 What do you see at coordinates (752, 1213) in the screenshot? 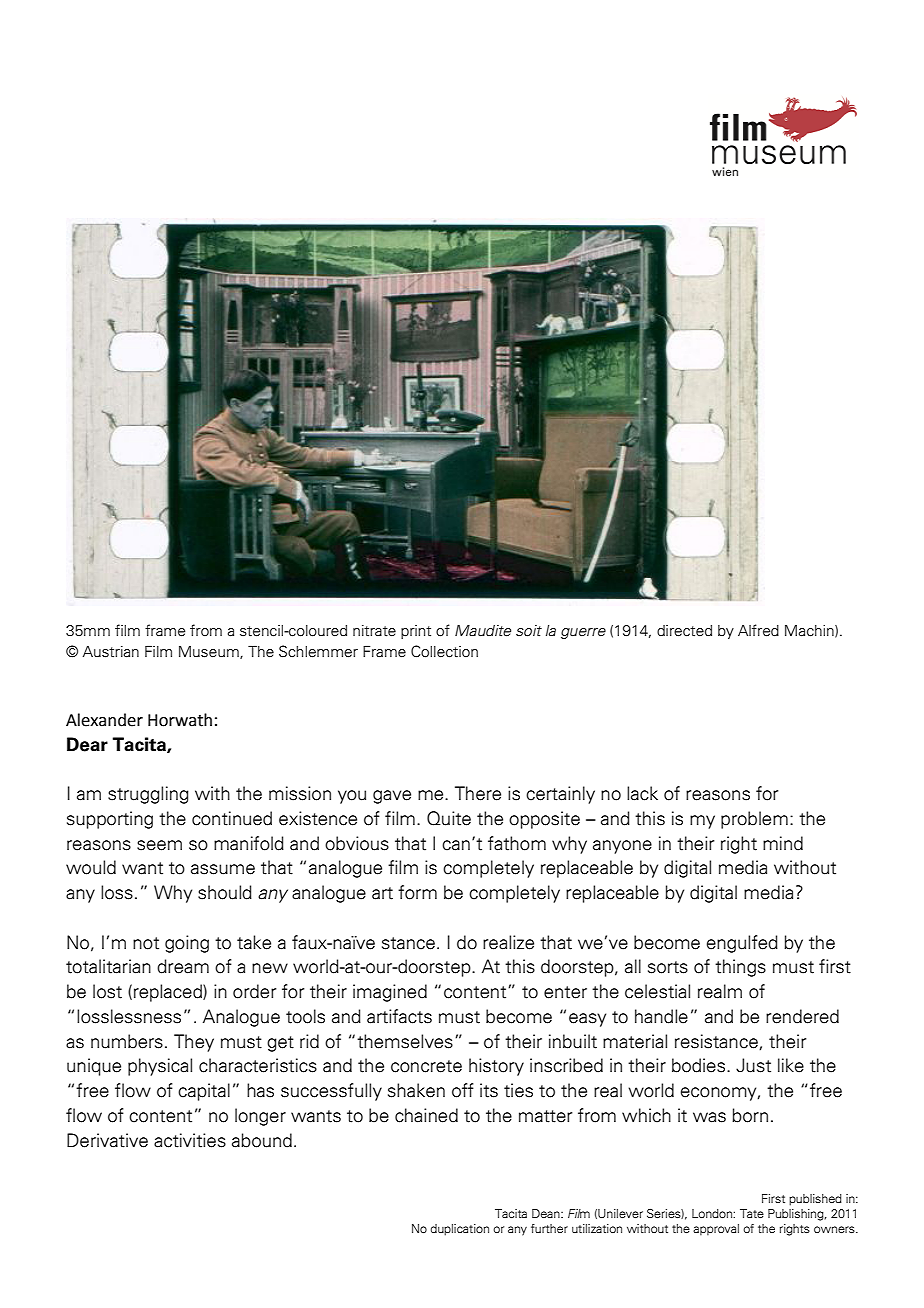
I see `Tate` at bounding box center [752, 1213].
